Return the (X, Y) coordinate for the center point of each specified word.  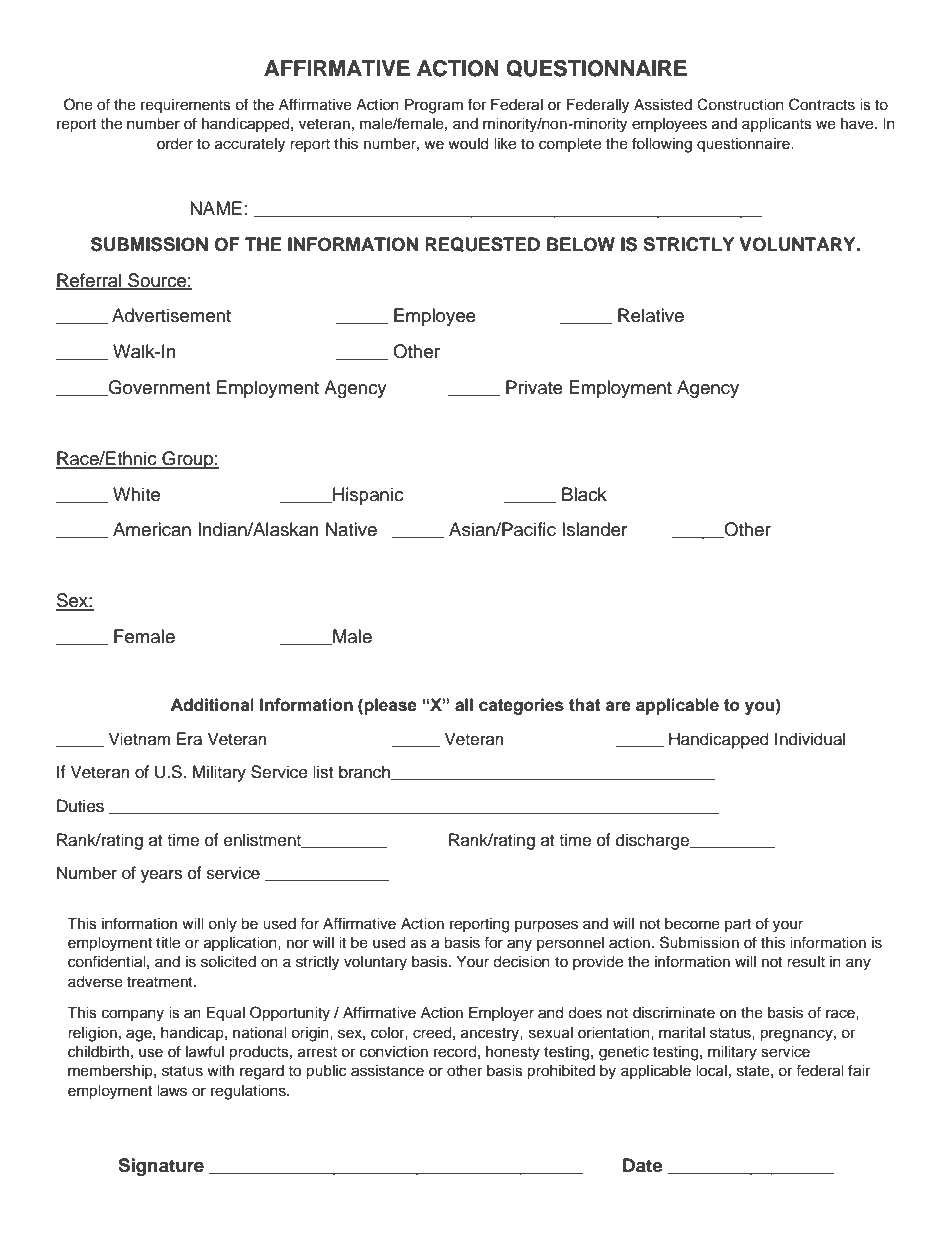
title (168, 943)
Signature (161, 1167)
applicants (777, 125)
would (468, 144)
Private (534, 387)
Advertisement (171, 315)
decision (521, 962)
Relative (651, 315)
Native (351, 529)
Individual (810, 739)
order (175, 144)
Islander (594, 529)
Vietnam (139, 739)
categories (521, 706)
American (152, 529)
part (738, 925)
